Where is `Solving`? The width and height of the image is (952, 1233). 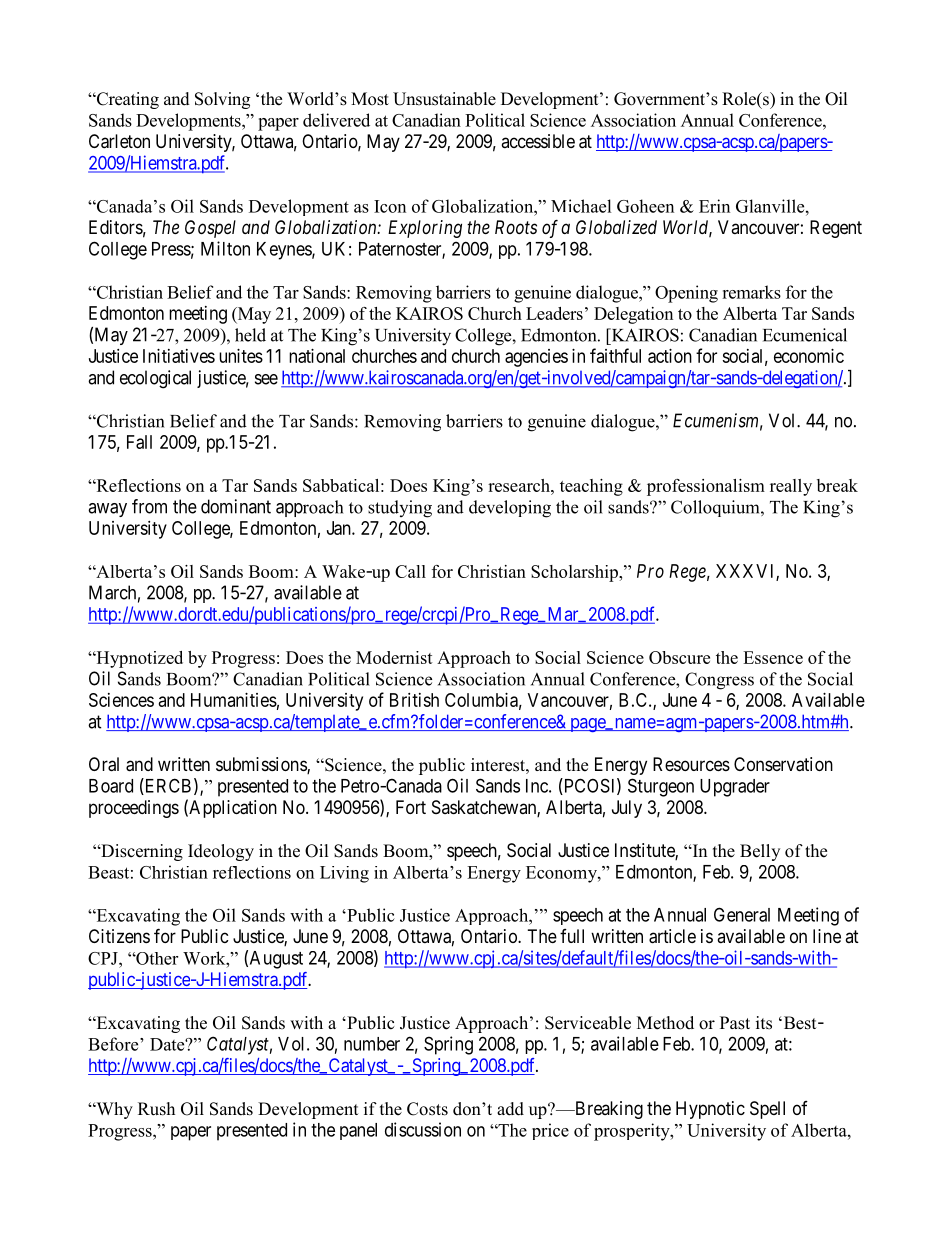
Solving is located at coordinates (222, 100).
